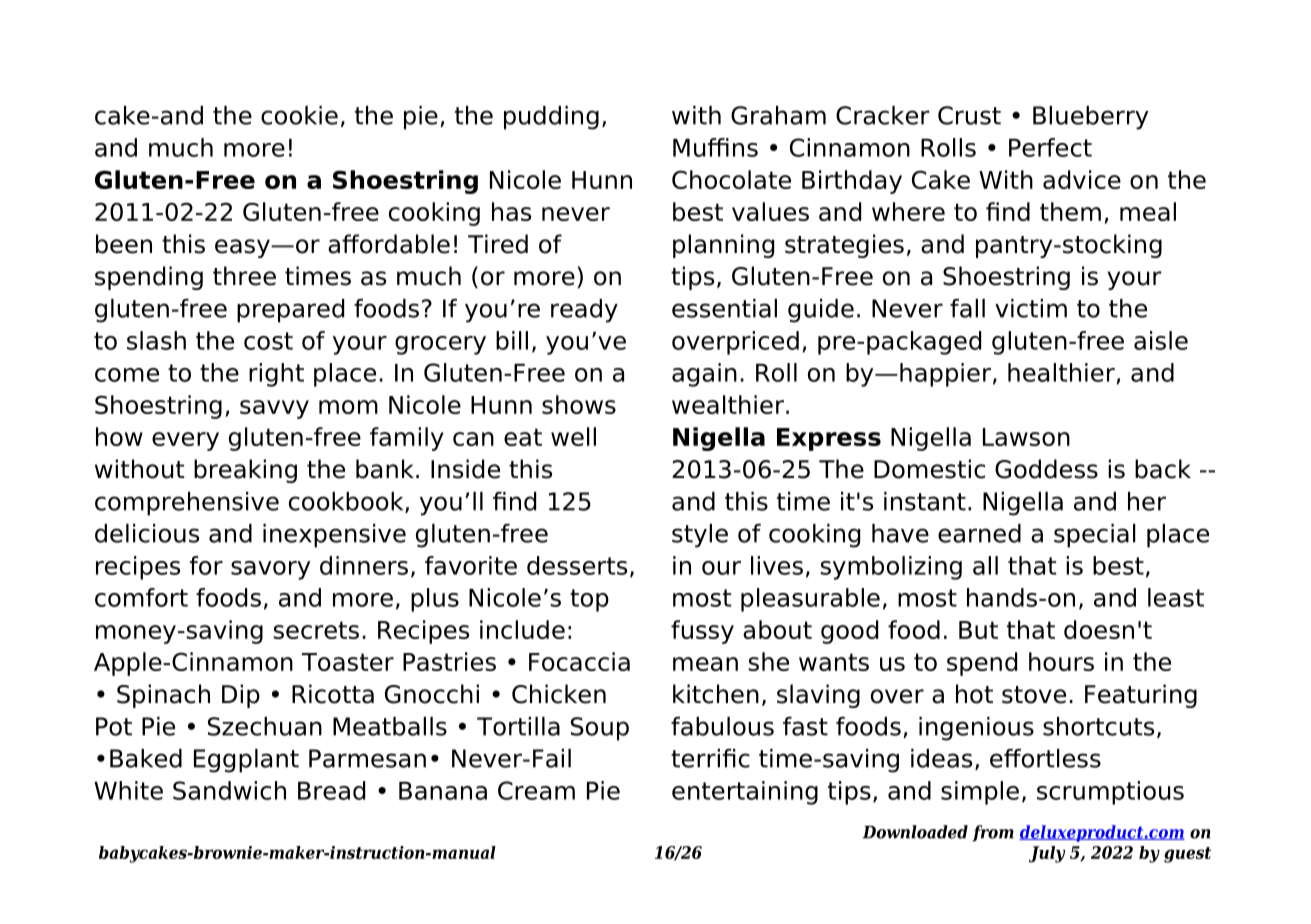 This screenshot has width=1311, height=924. I want to click on shows, so click(579, 404).
